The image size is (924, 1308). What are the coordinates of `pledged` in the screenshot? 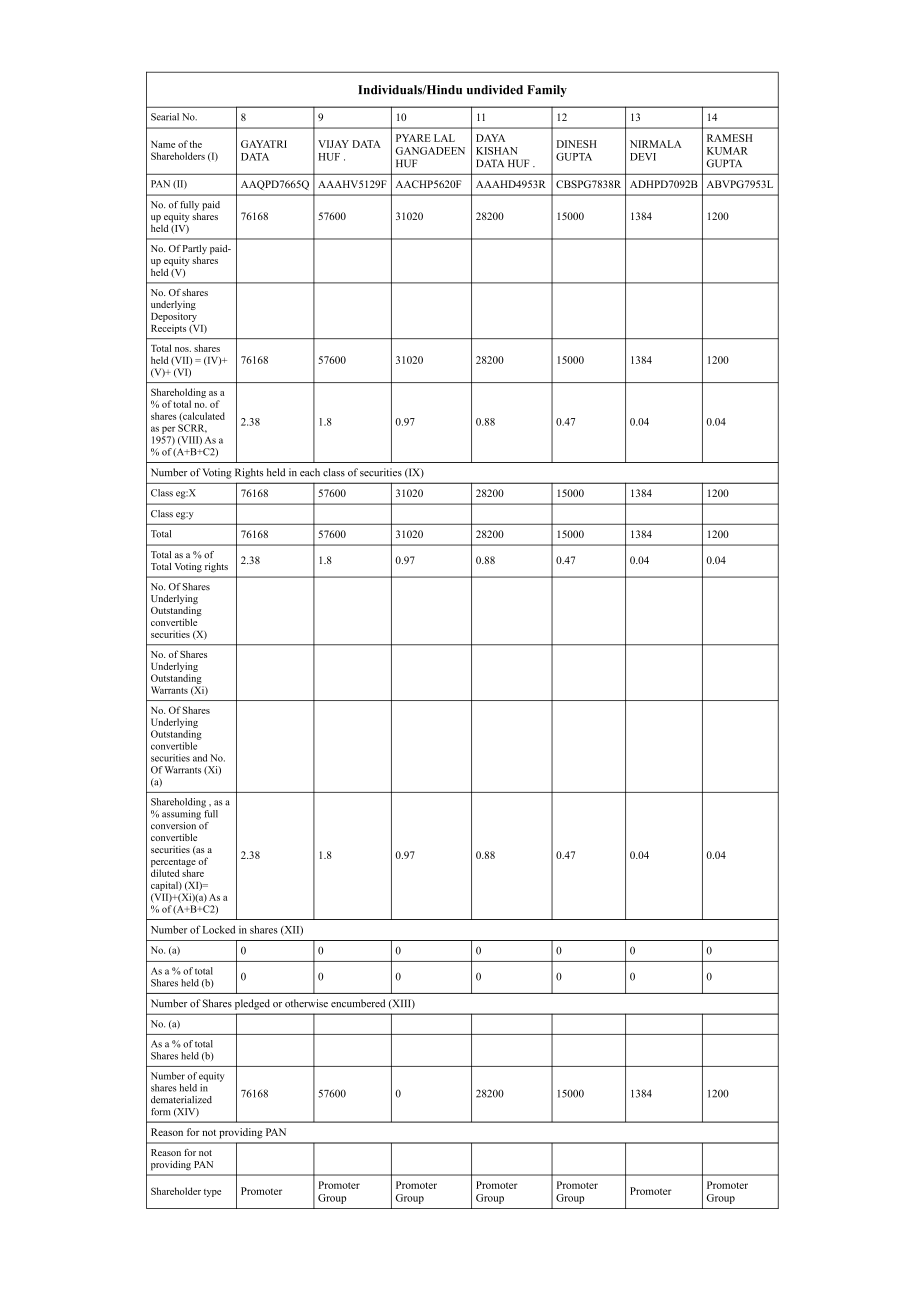 It's located at (252, 1004).
